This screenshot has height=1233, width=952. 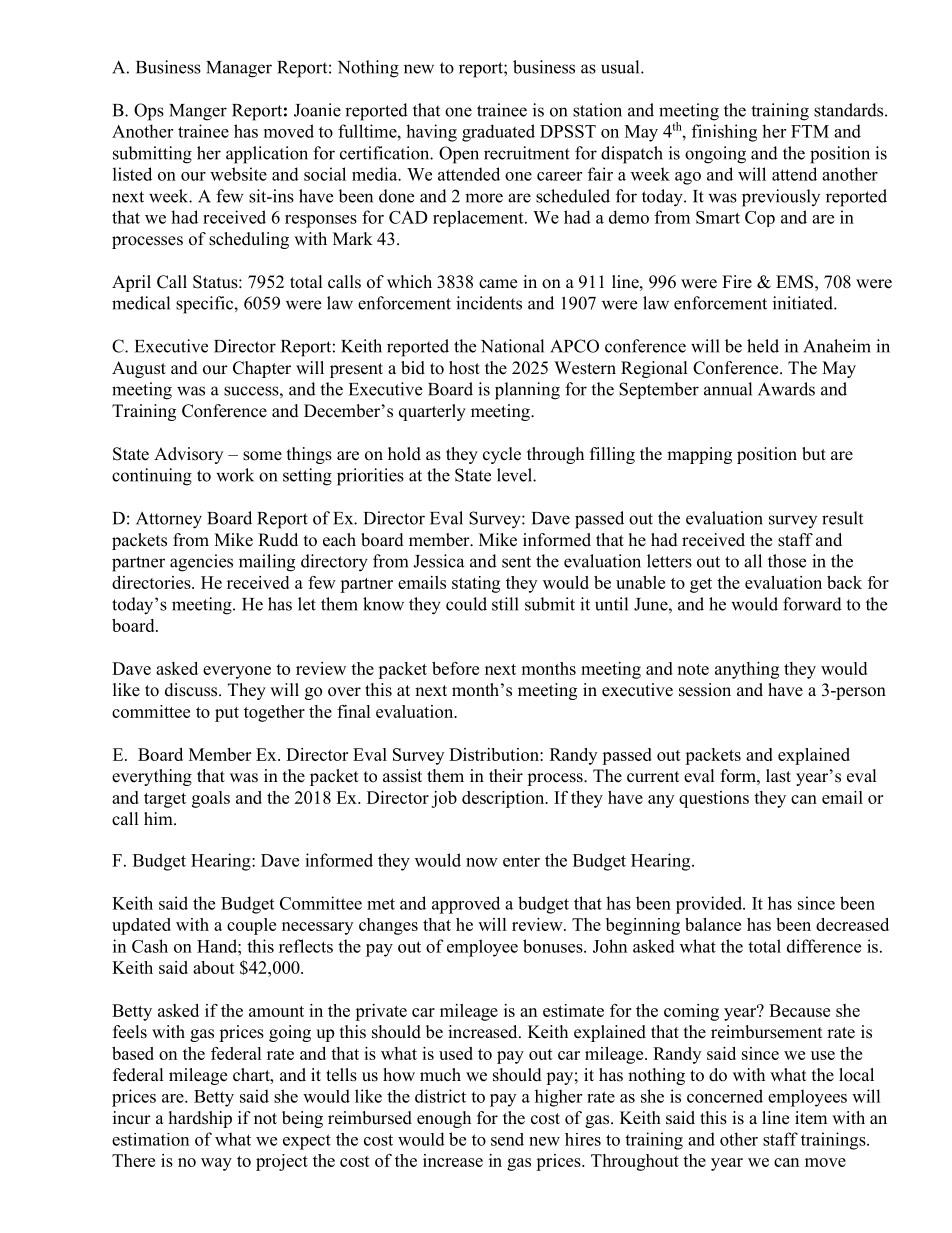 I want to click on anything, so click(x=747, y=670).
